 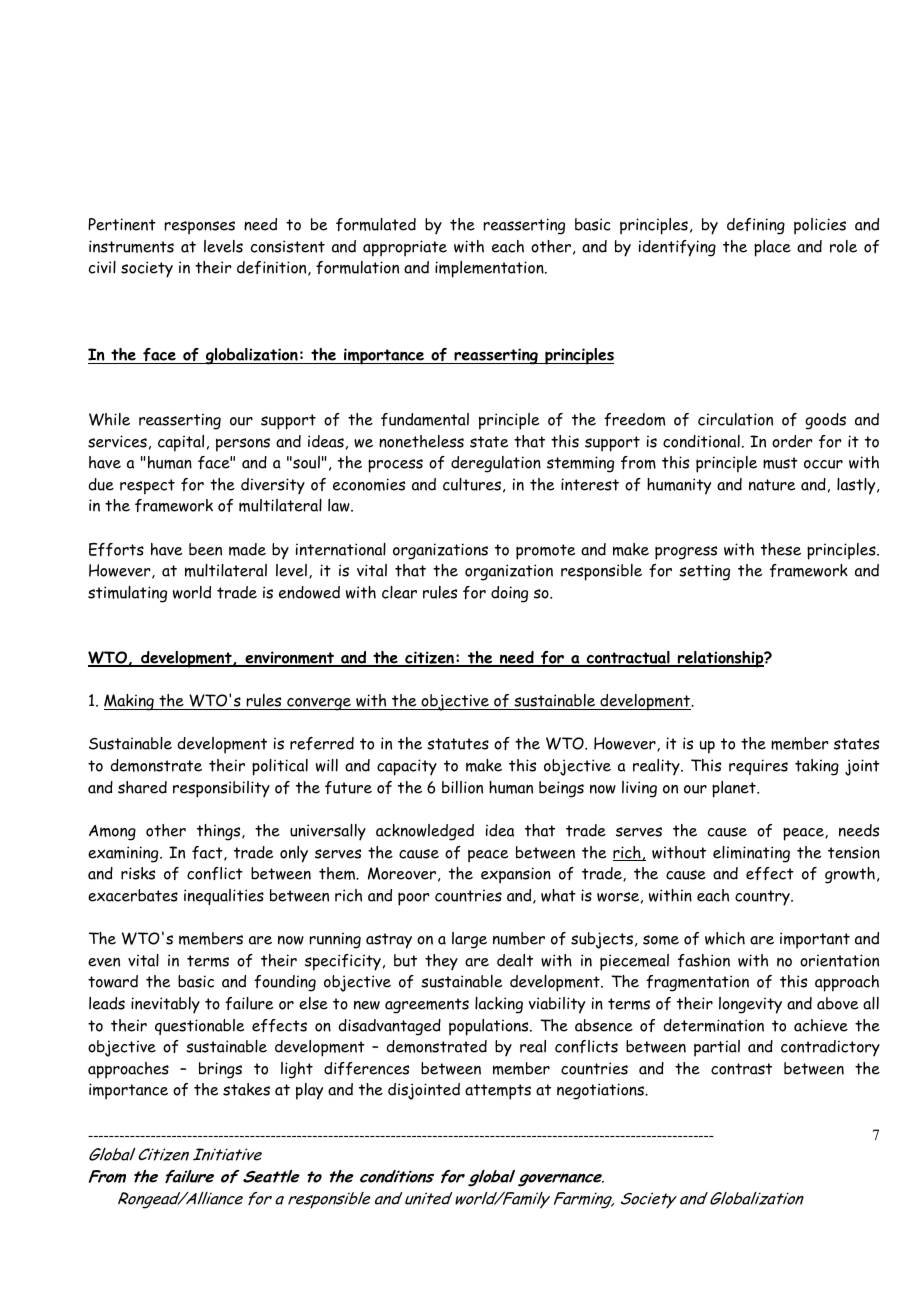 What do you see at coordinates (220, 1070) in the document?
I see `brings` at bounding box center [220, 1070].
